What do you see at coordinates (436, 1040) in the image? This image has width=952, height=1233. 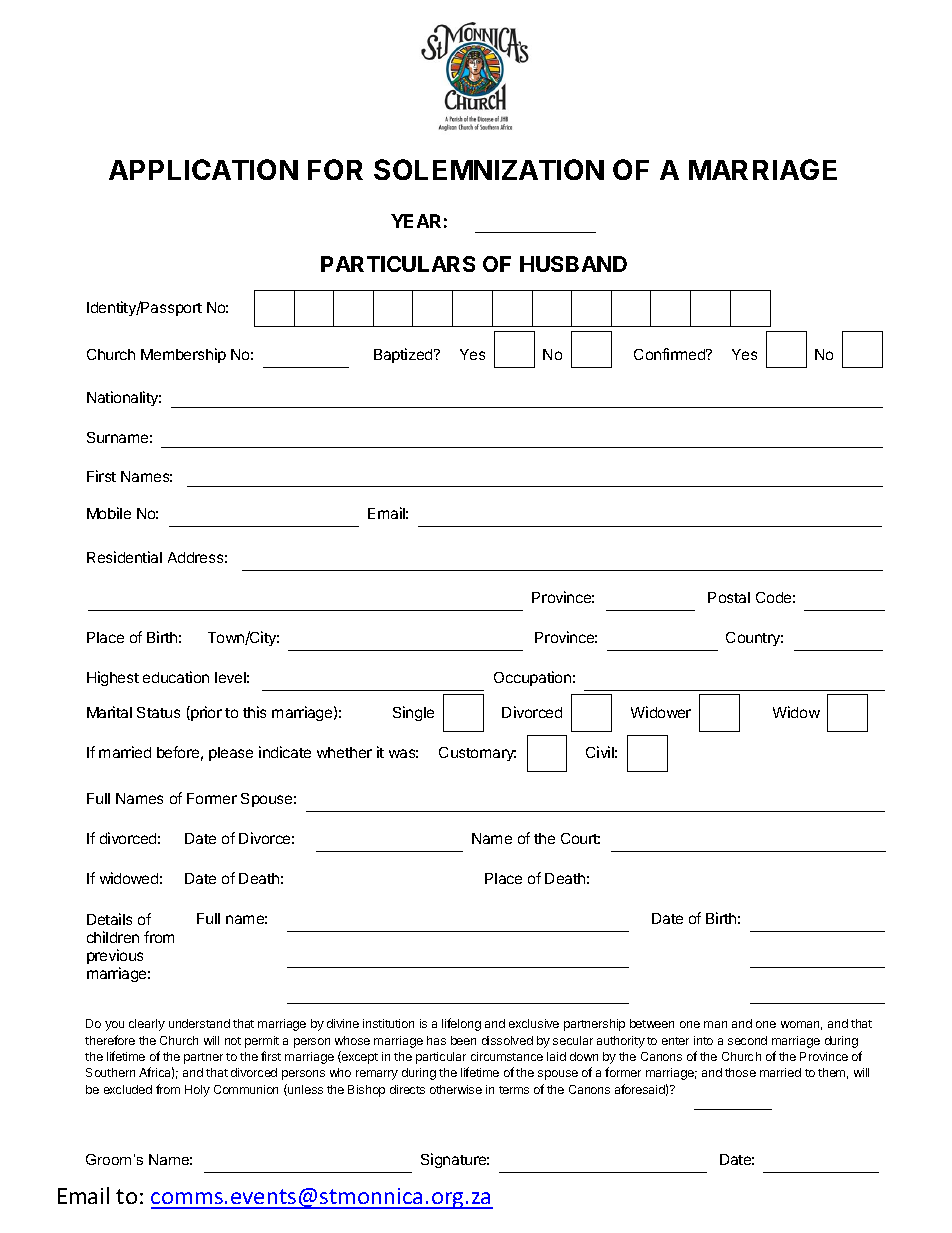 I see `has` at bounding box center [436, 1040].
